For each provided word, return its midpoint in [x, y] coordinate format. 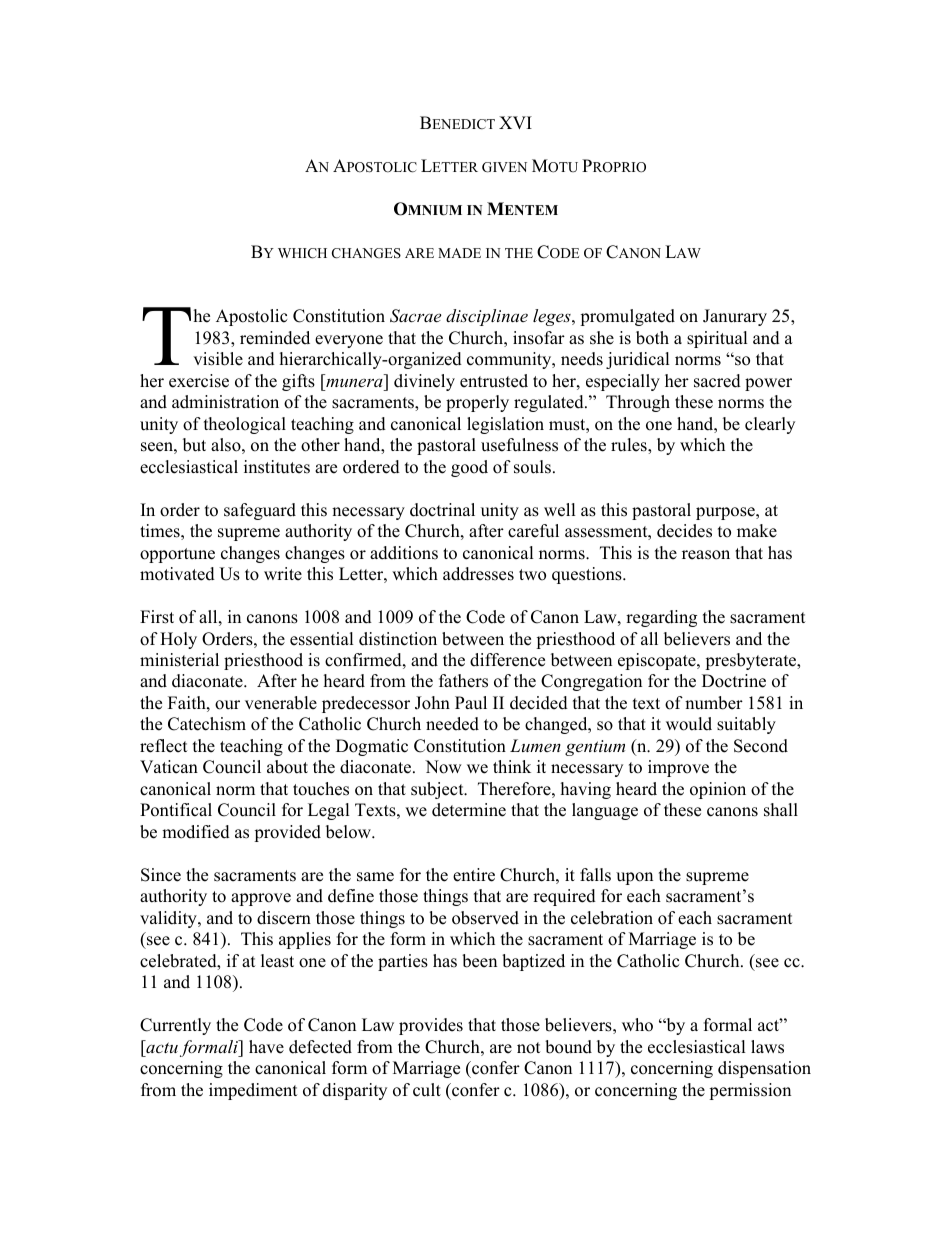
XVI [515, 122]
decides [684, 531]
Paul [471, 703]
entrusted [494, 381]
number [714, 703]
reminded [275, 338]
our [227, 705]
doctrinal [442, 510]
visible [218, 359]
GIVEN [504, 167]
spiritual [717, 339]
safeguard [260, 511]
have [266, 1047]
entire [474, 875]
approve [261, 899]
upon [634, 878]
